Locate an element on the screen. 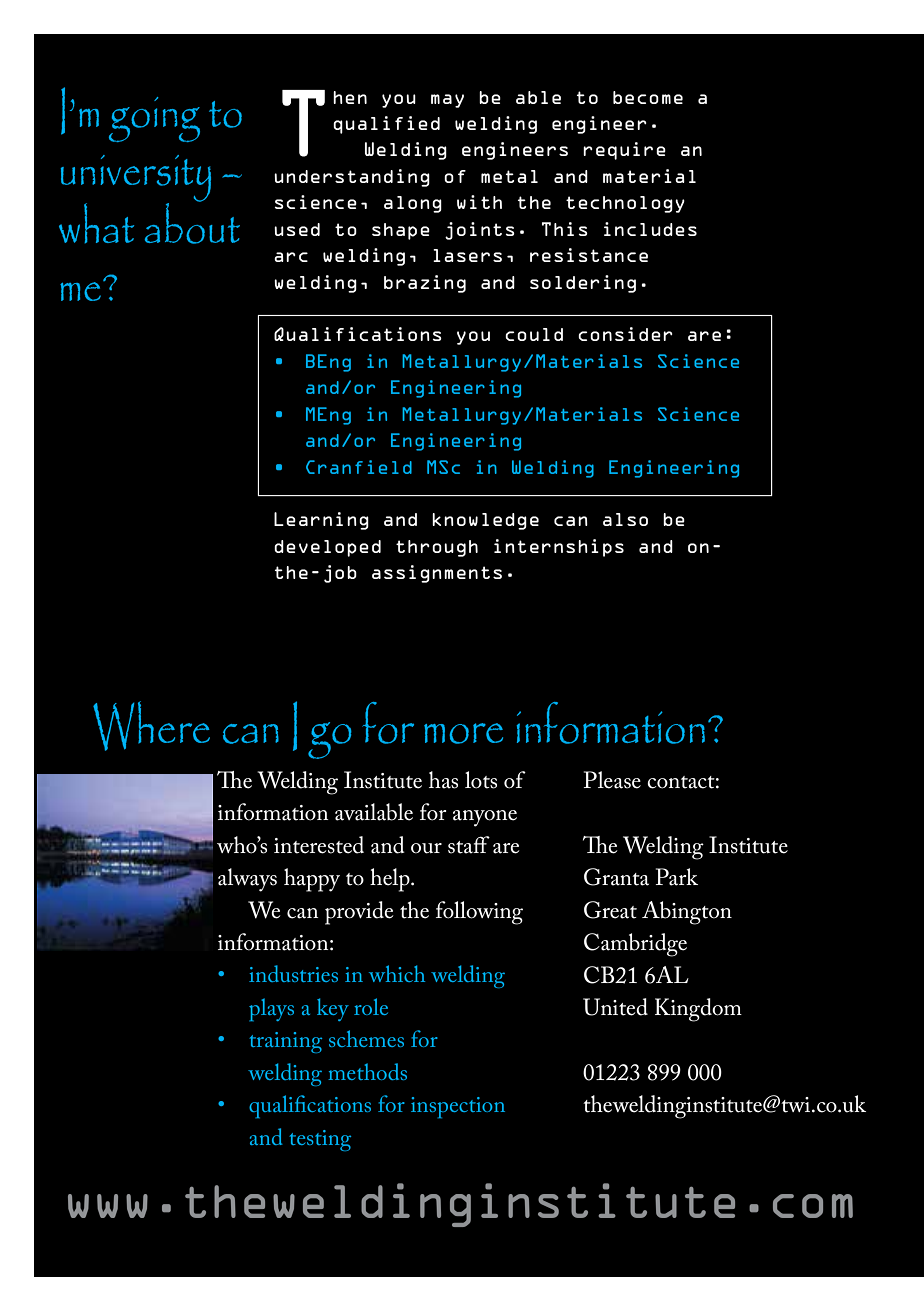 This screenshot has width=924, height=1311. through is located at coordinates (437, 548).
